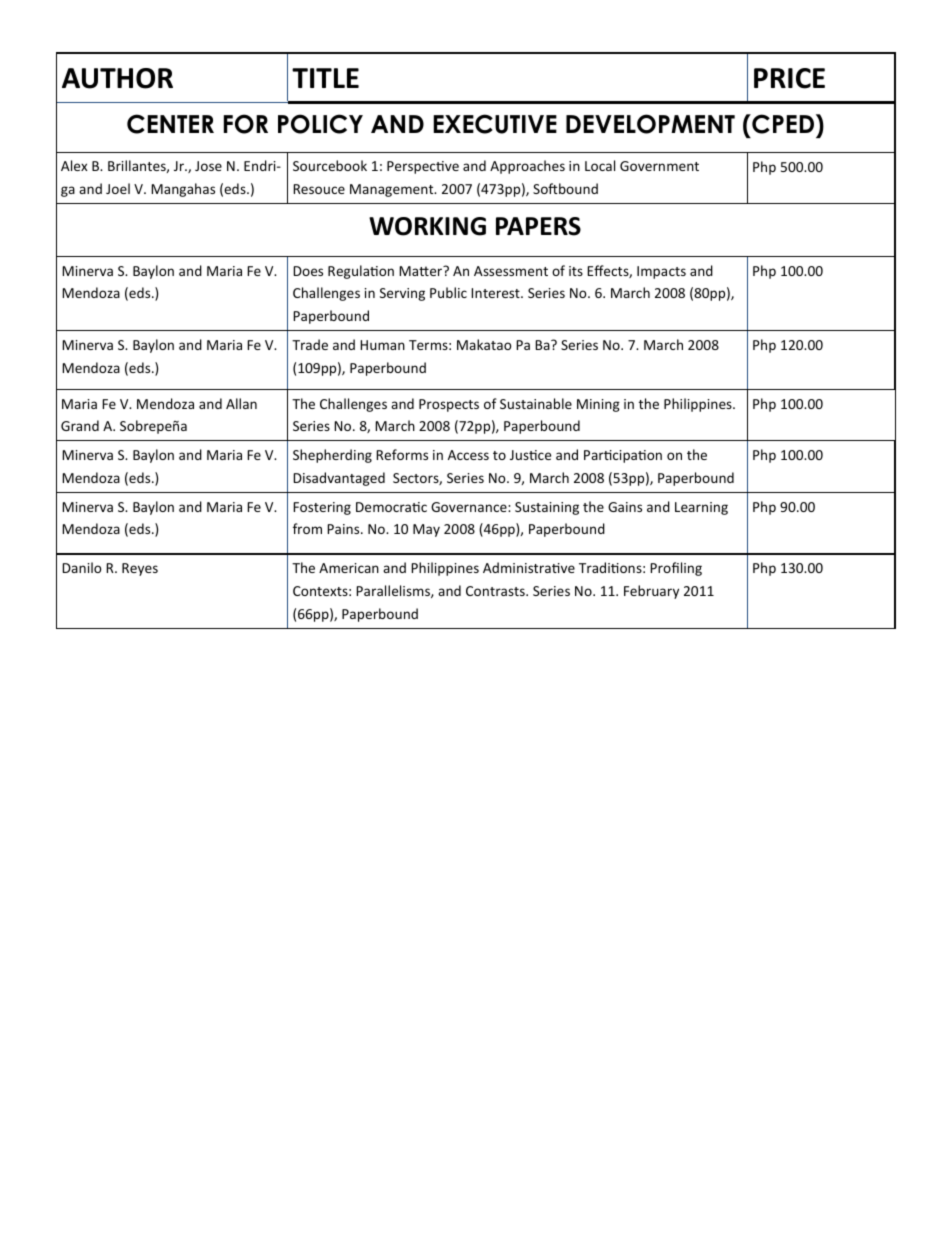 This screenshot has height=1233, width=952. What do you see at coordinates (495, 124) in the screenshot?
I see `EXECUTIVE` at bounding box center [495, 124].
